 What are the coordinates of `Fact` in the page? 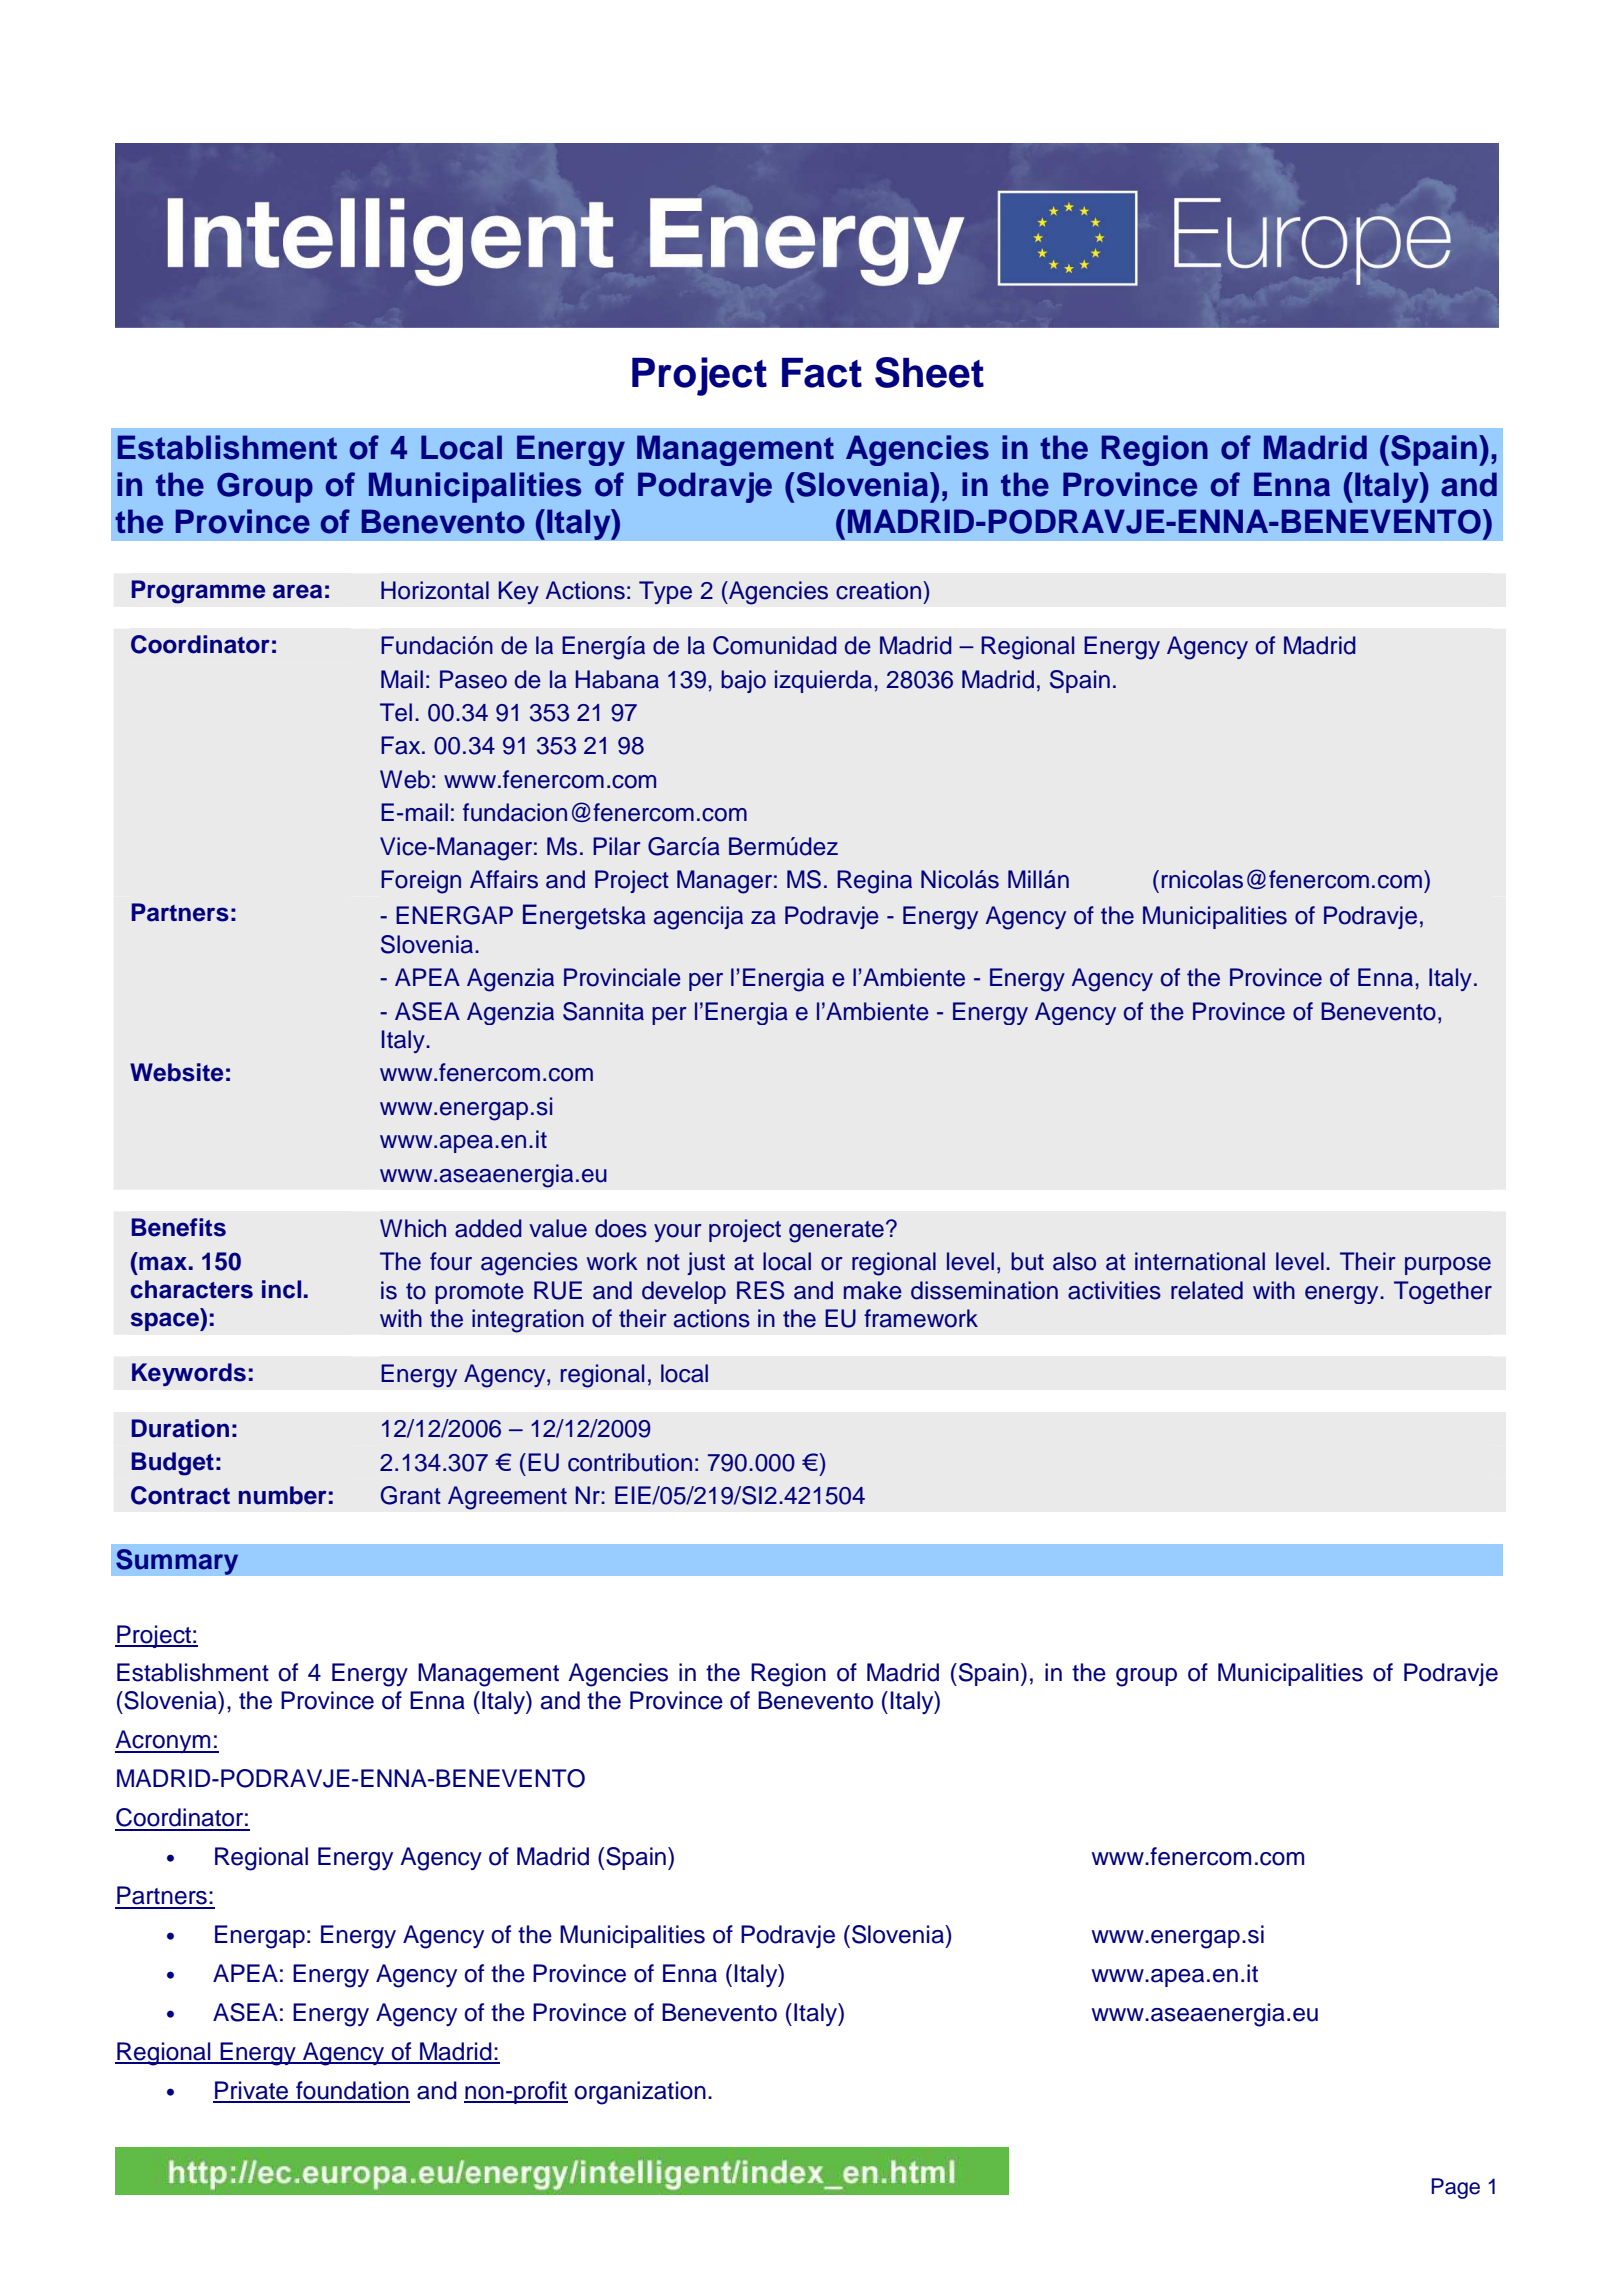 It's located at (822, 373).
